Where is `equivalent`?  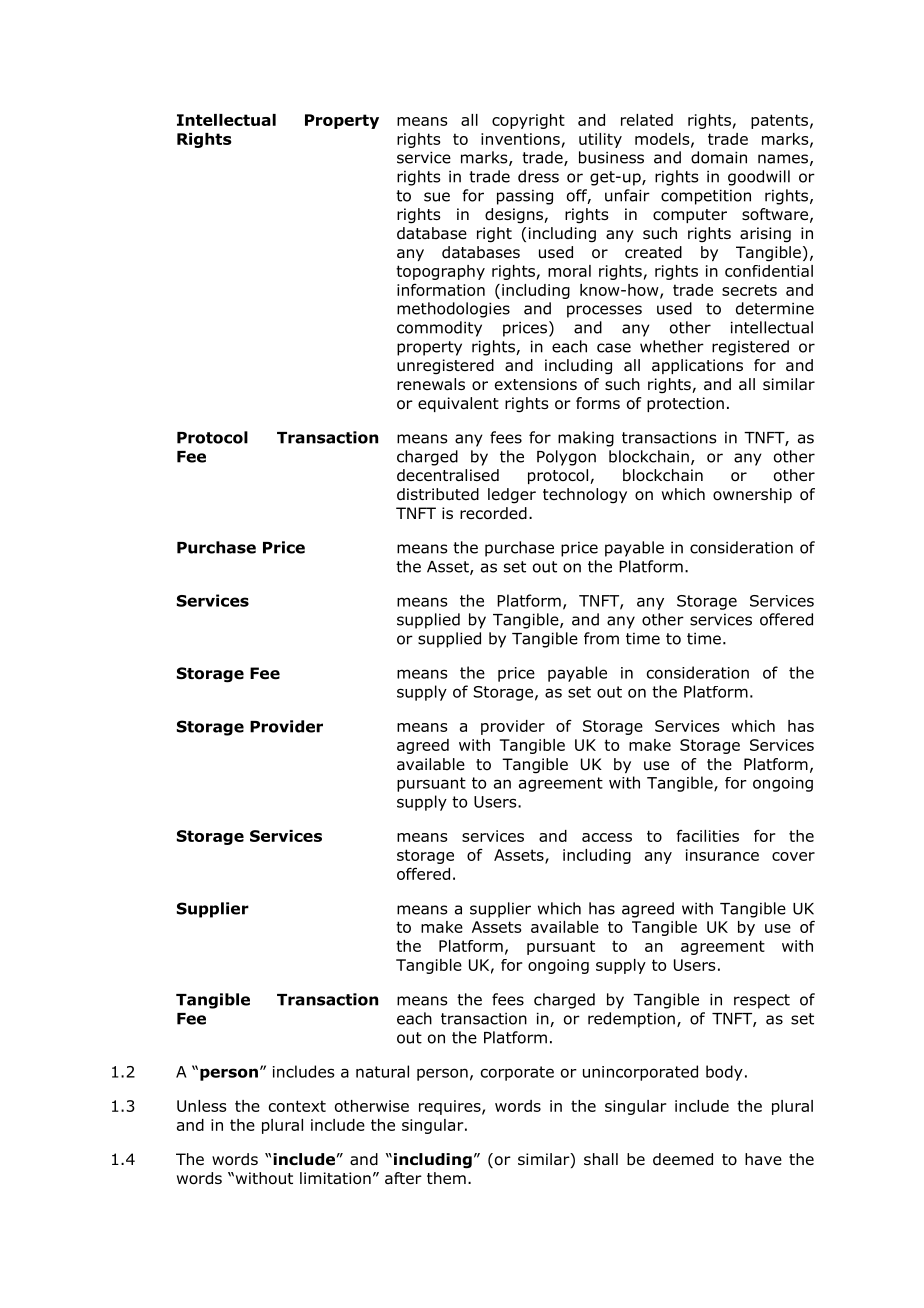
equivalent is located at coordinates (458, 404).
